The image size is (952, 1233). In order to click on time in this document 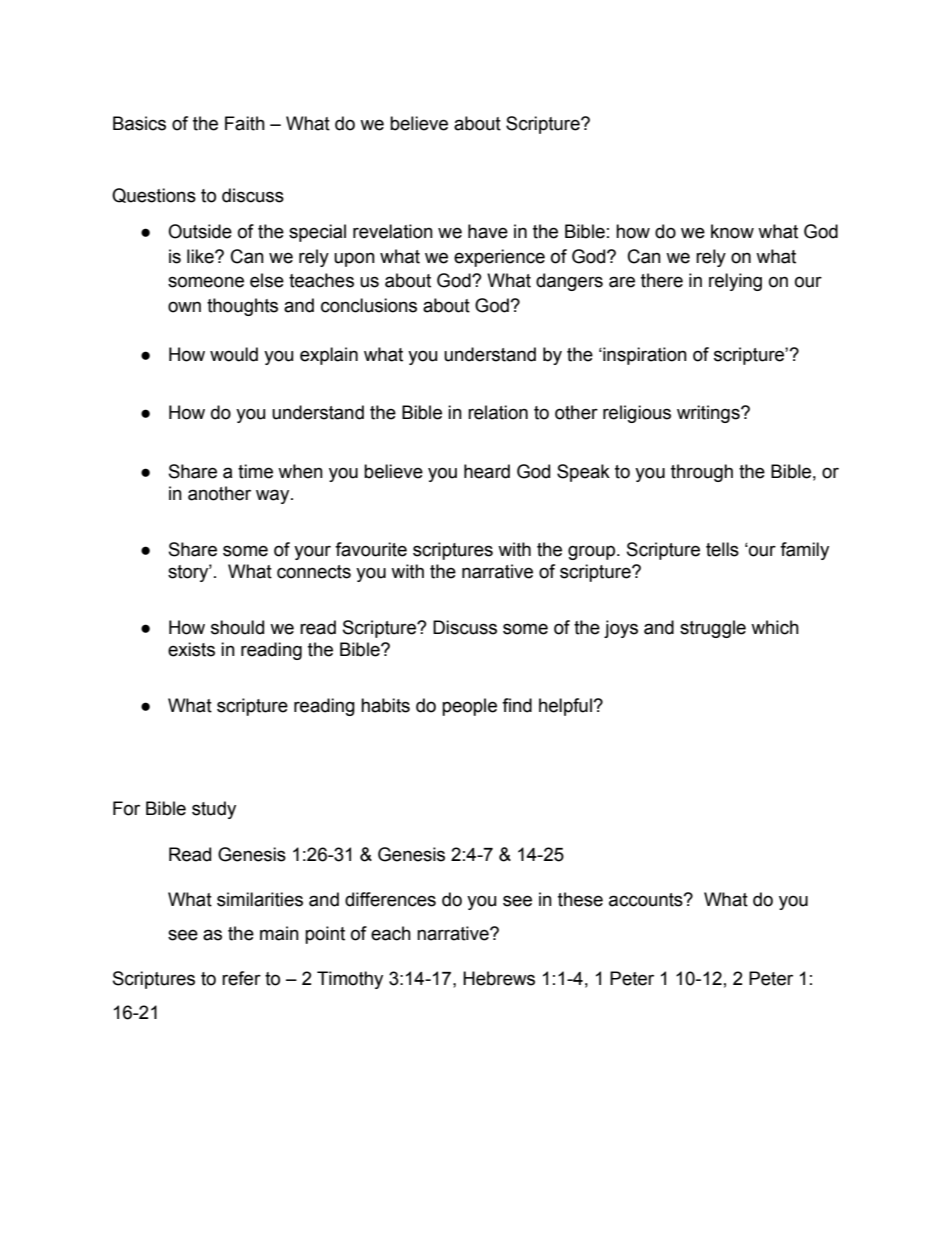, I will do `click(255, 471)`.
